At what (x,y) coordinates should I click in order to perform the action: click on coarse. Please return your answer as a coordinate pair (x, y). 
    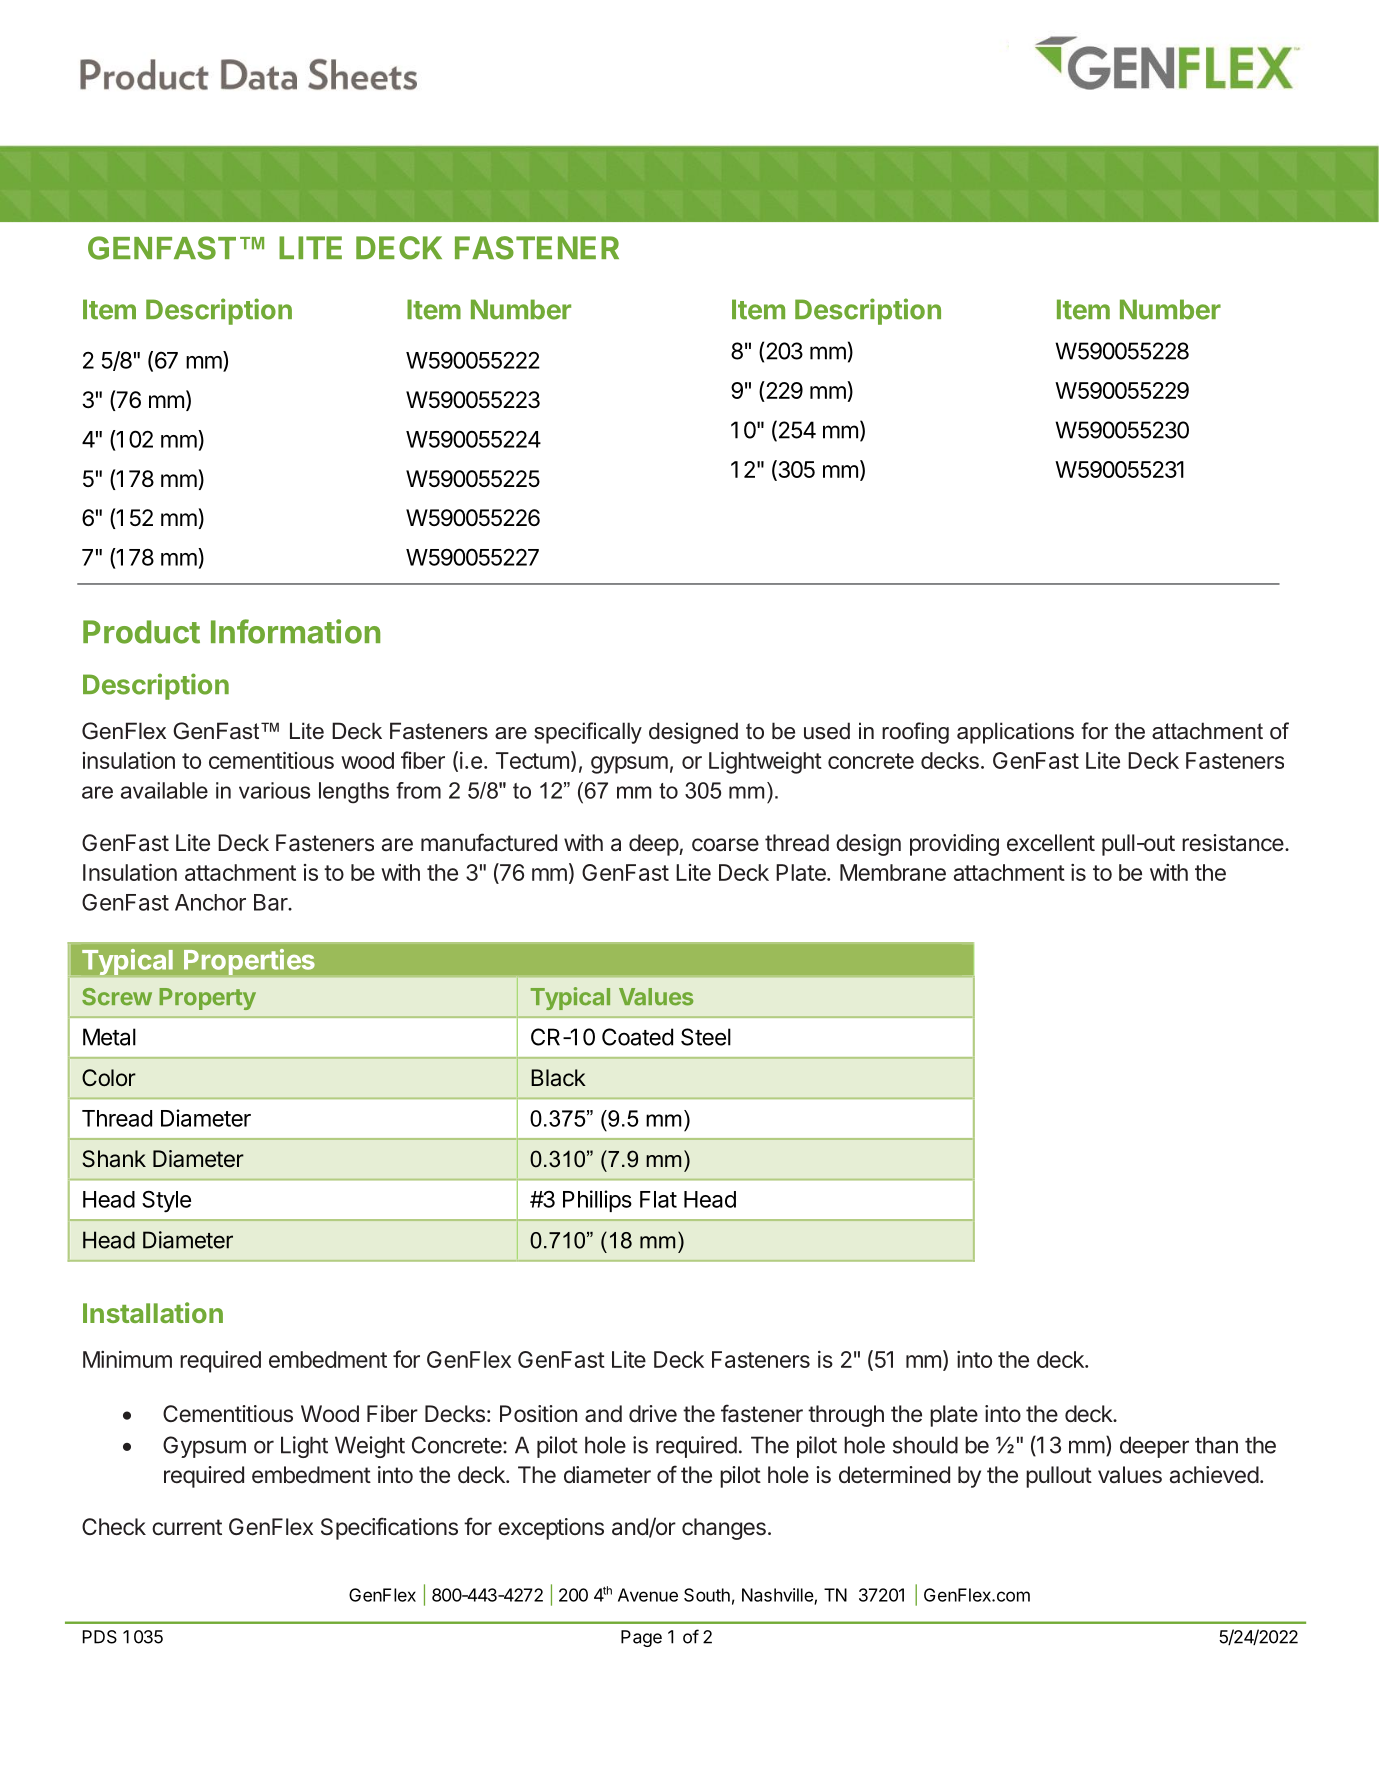
    Looking at the image, I should click on (725, 845).
